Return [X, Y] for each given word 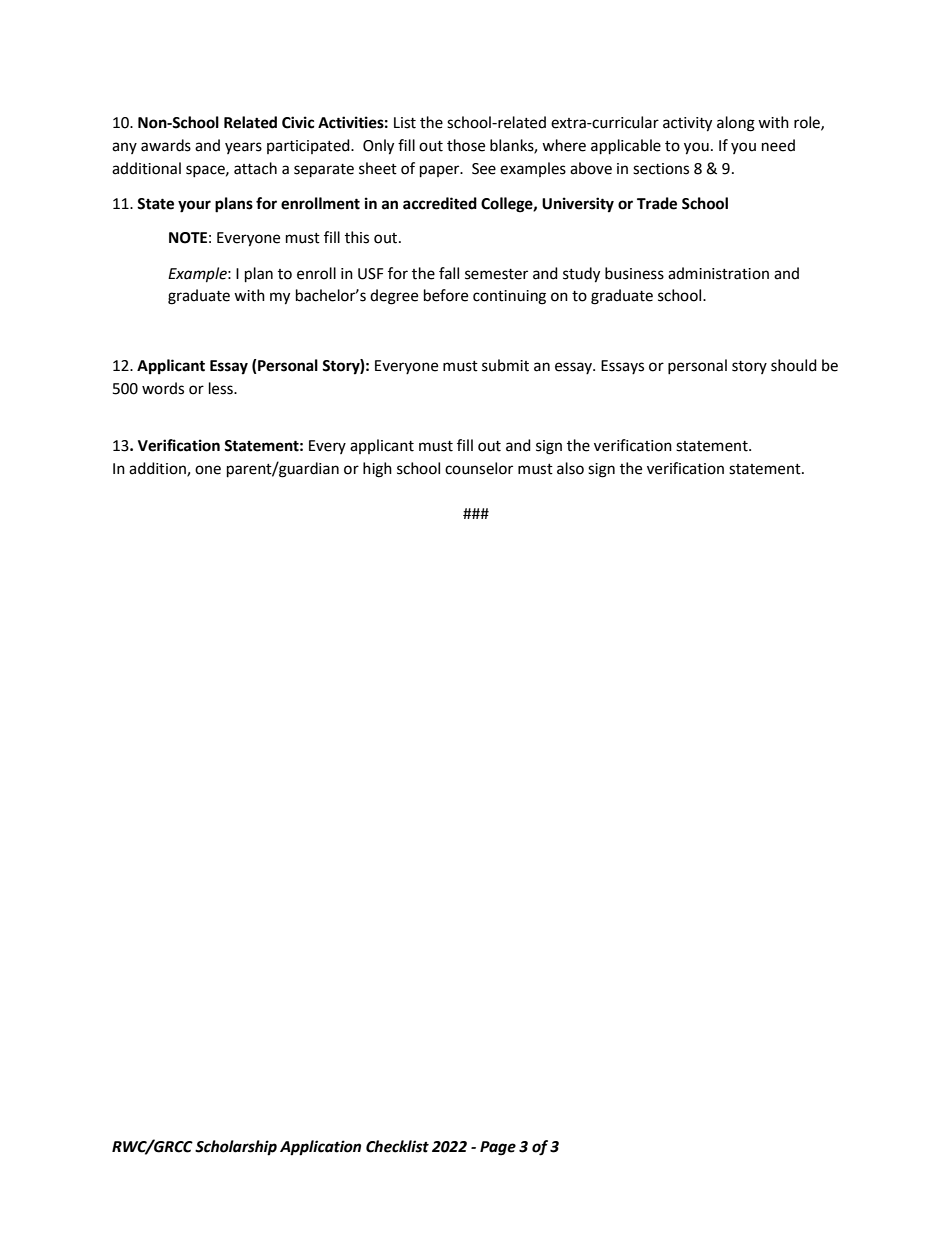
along [736, 124]
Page [498, 1148]
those [466, 145]
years [243, 148]
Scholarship [236, 1148]
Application [320, 1148]
